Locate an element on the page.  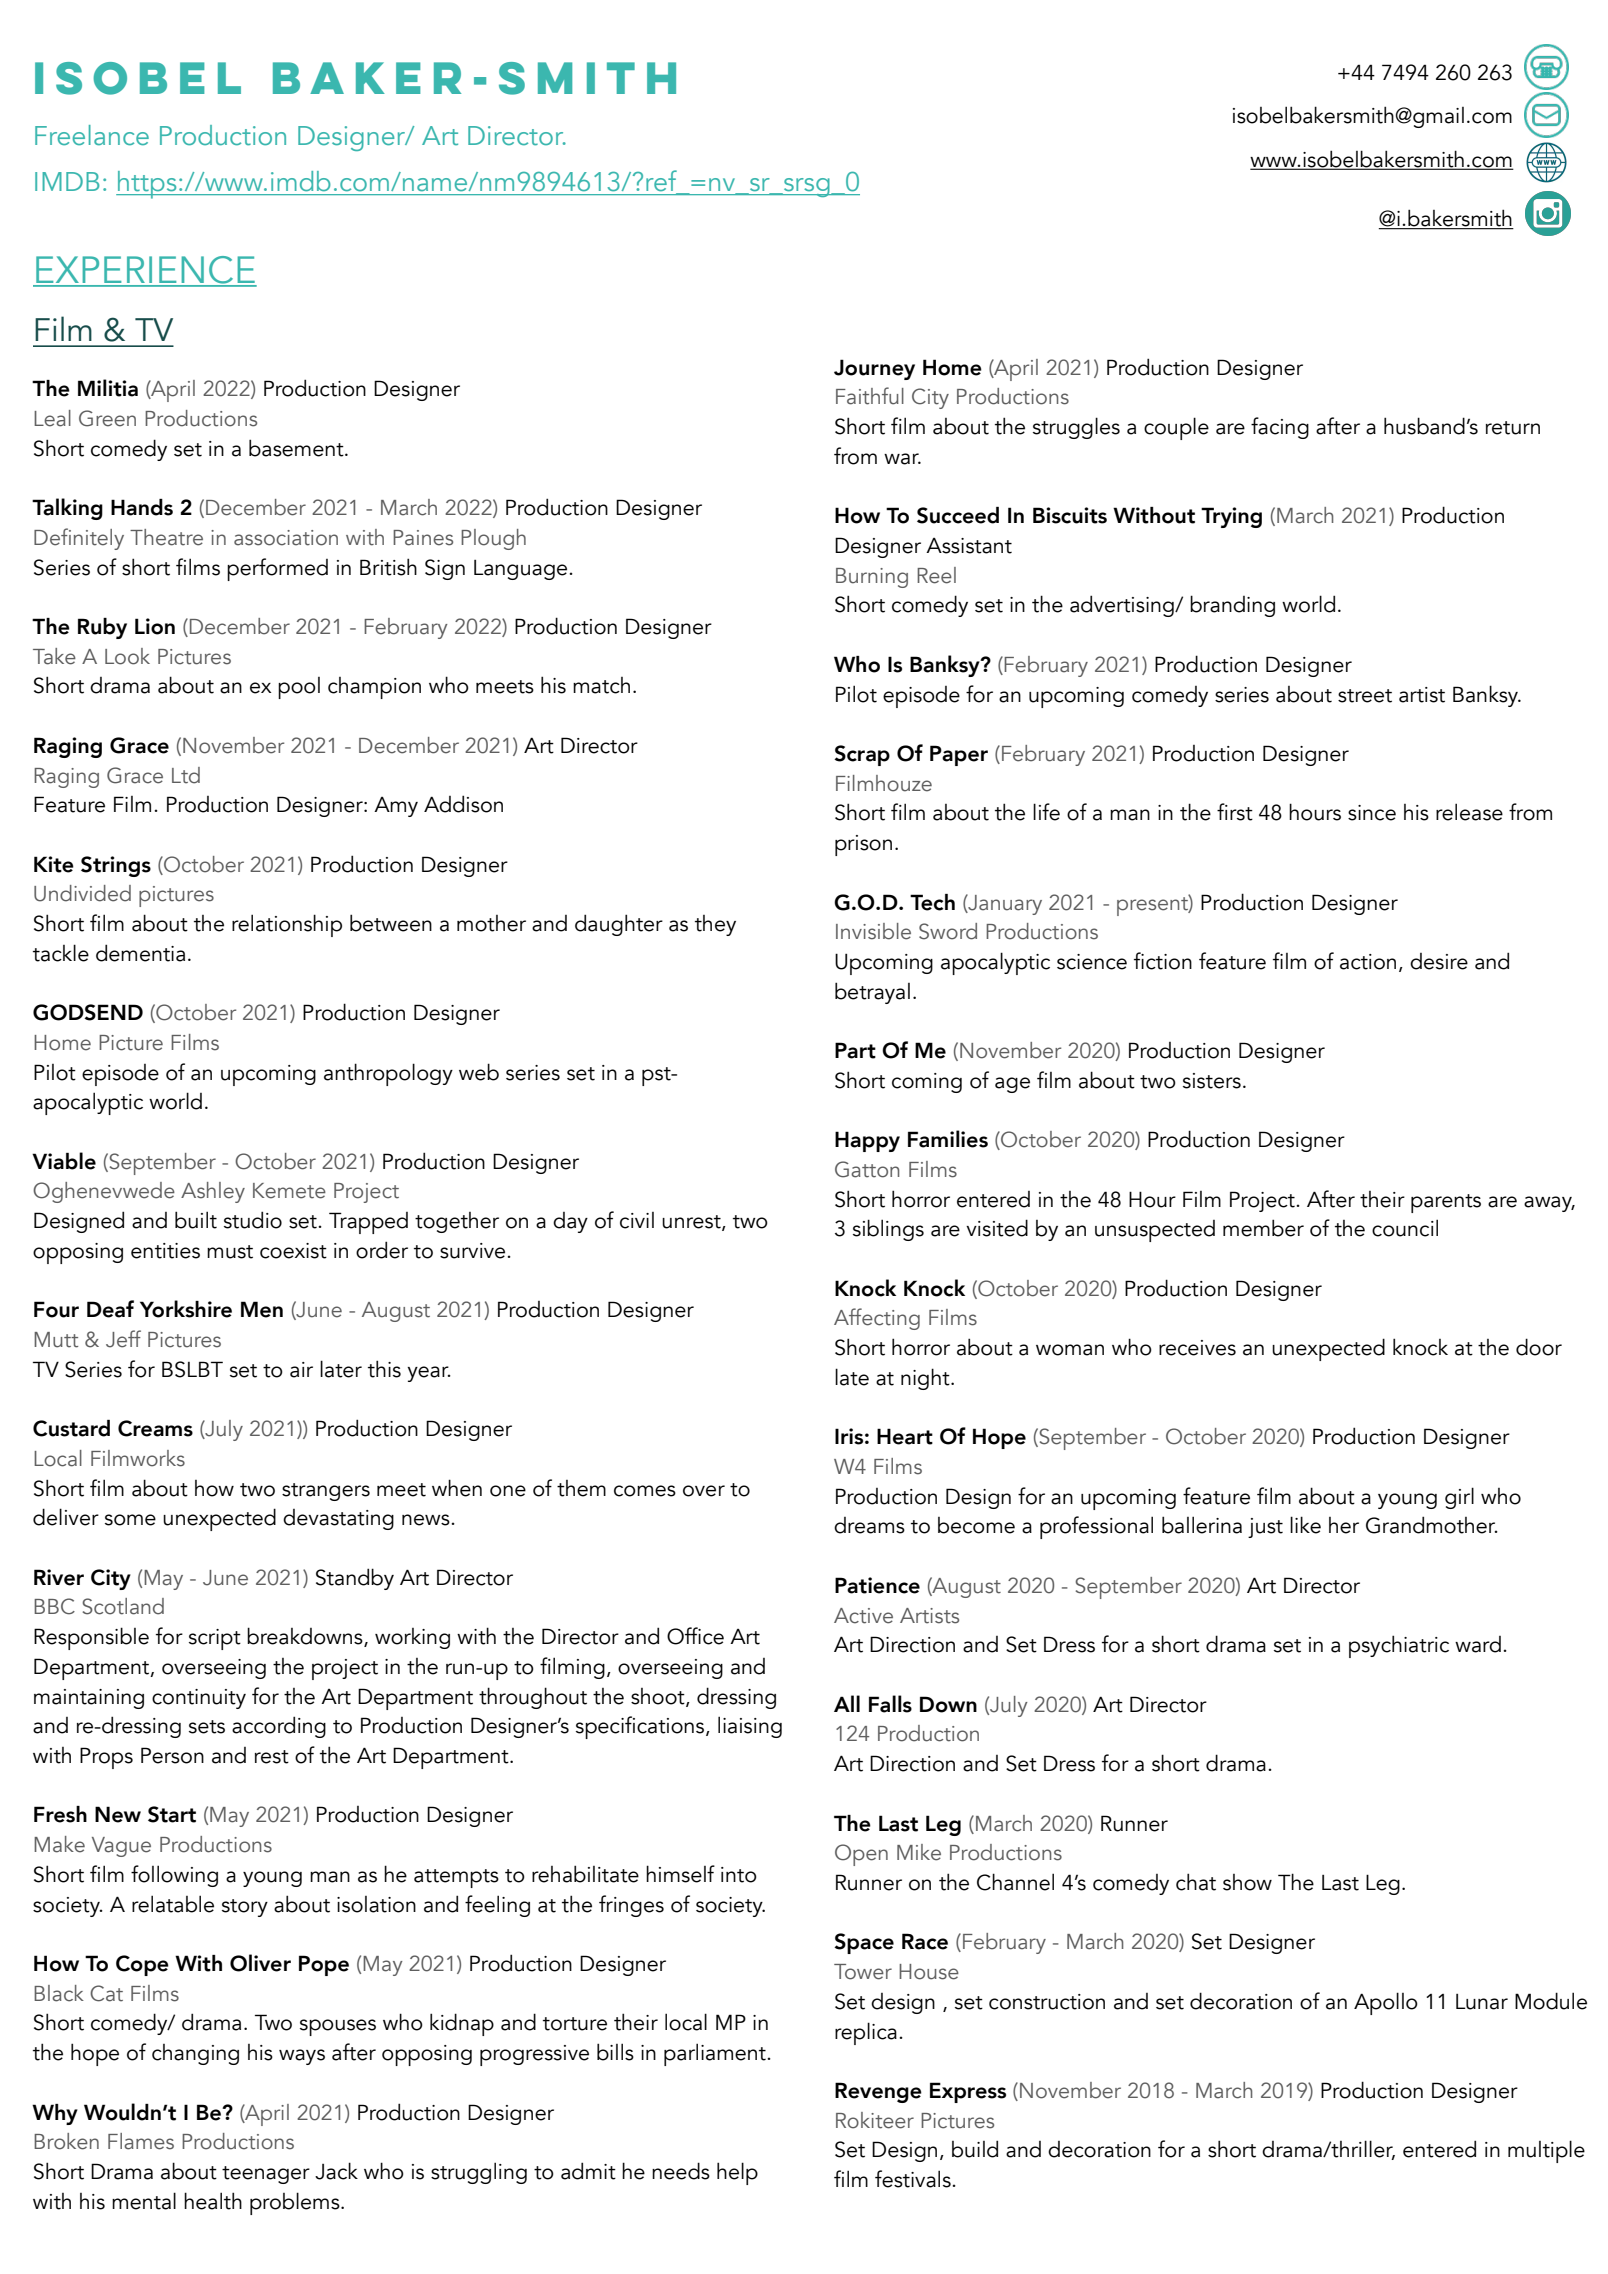
Journey is located at coordinates (874, 369).
